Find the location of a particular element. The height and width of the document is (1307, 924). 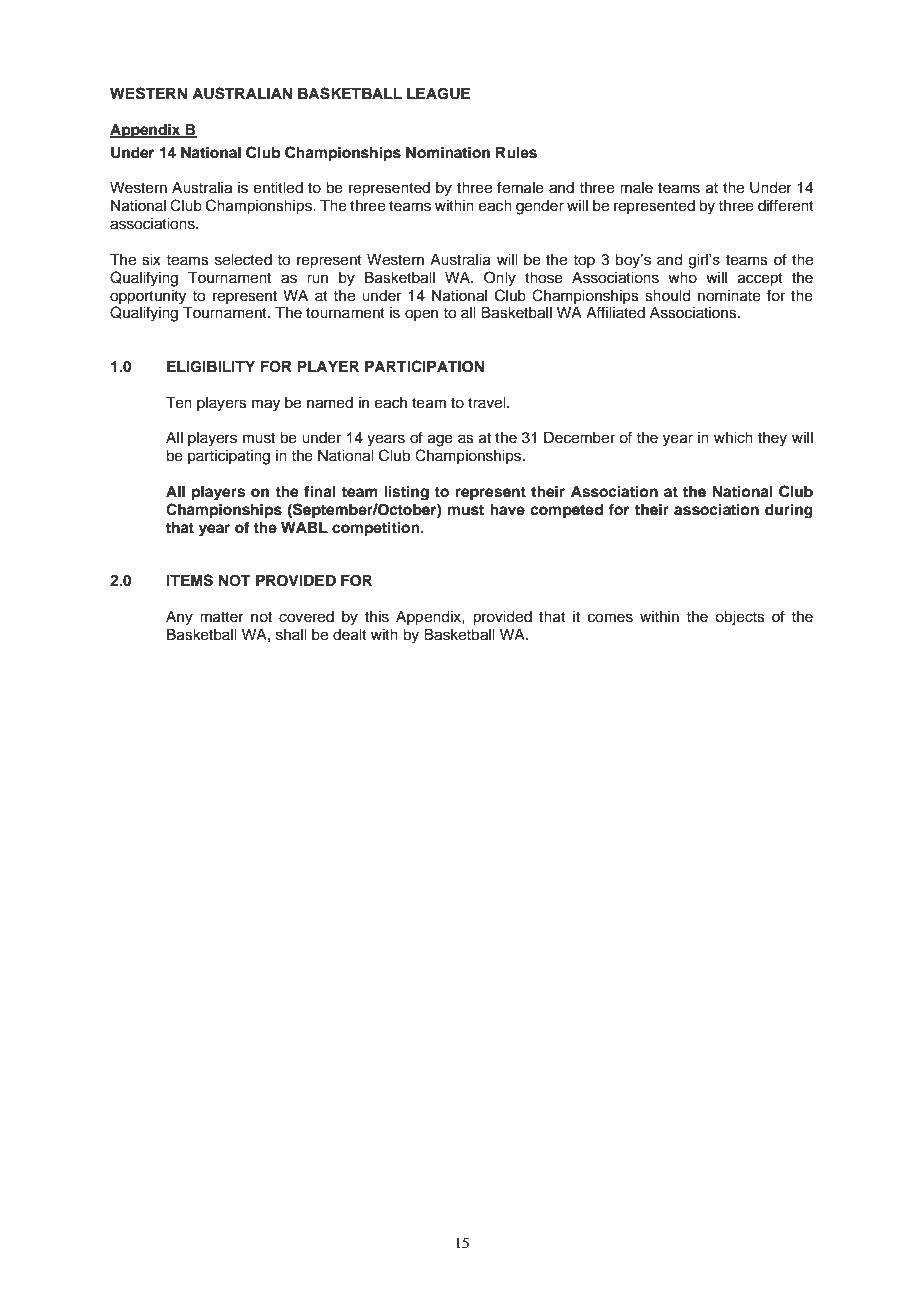

Only is located at coordinates (500, 279).
